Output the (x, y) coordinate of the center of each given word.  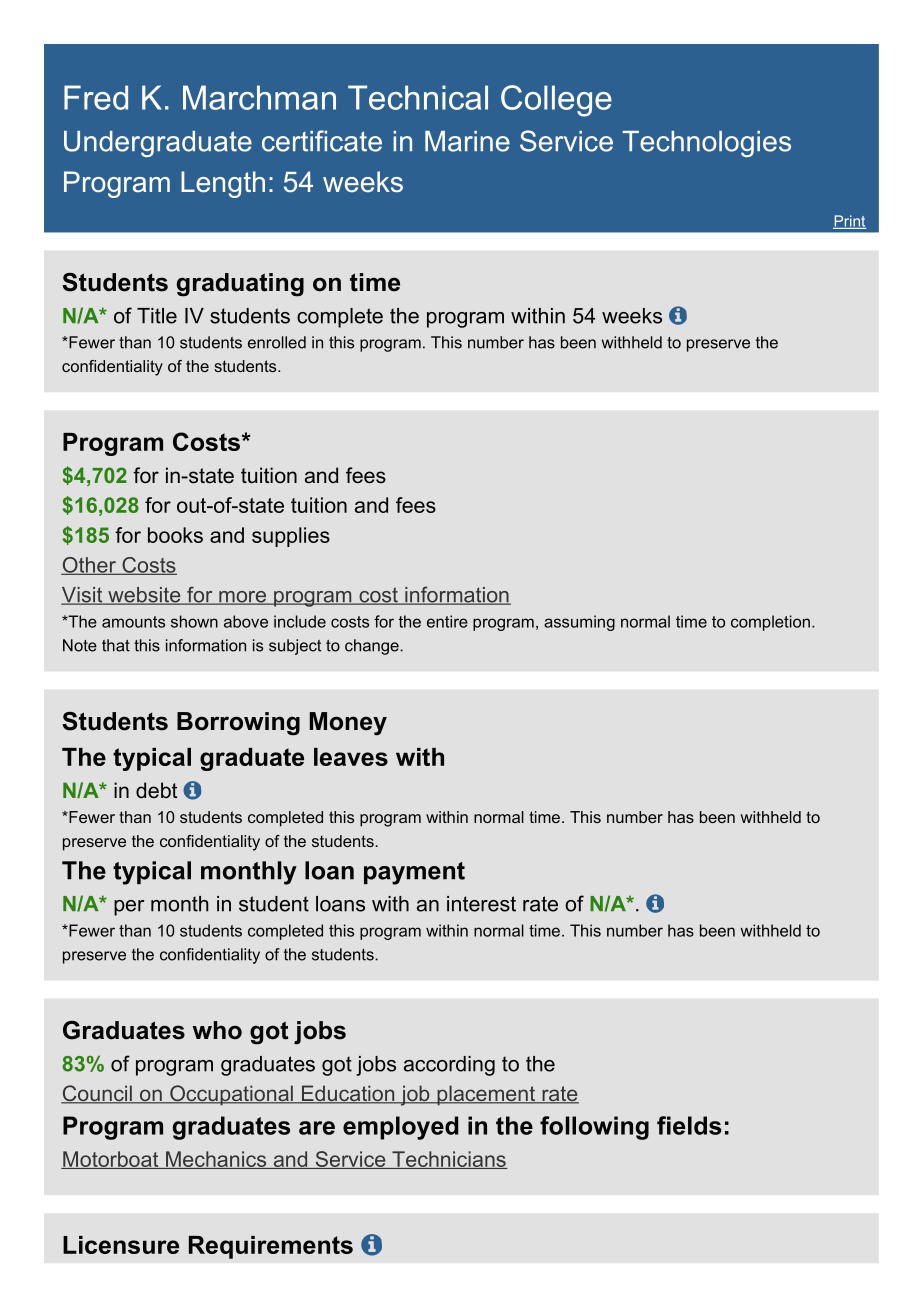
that (116, 645)
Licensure (121, 1245)
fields (689, 1125)
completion (770, 623)
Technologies (706, 144)
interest (481, 904)
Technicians (449, 1160)
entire (447, 621)
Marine (467, 141)
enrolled (277, 342)
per (129, 908)
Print (849, 222)
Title (157, 316)
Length (223, 184)
